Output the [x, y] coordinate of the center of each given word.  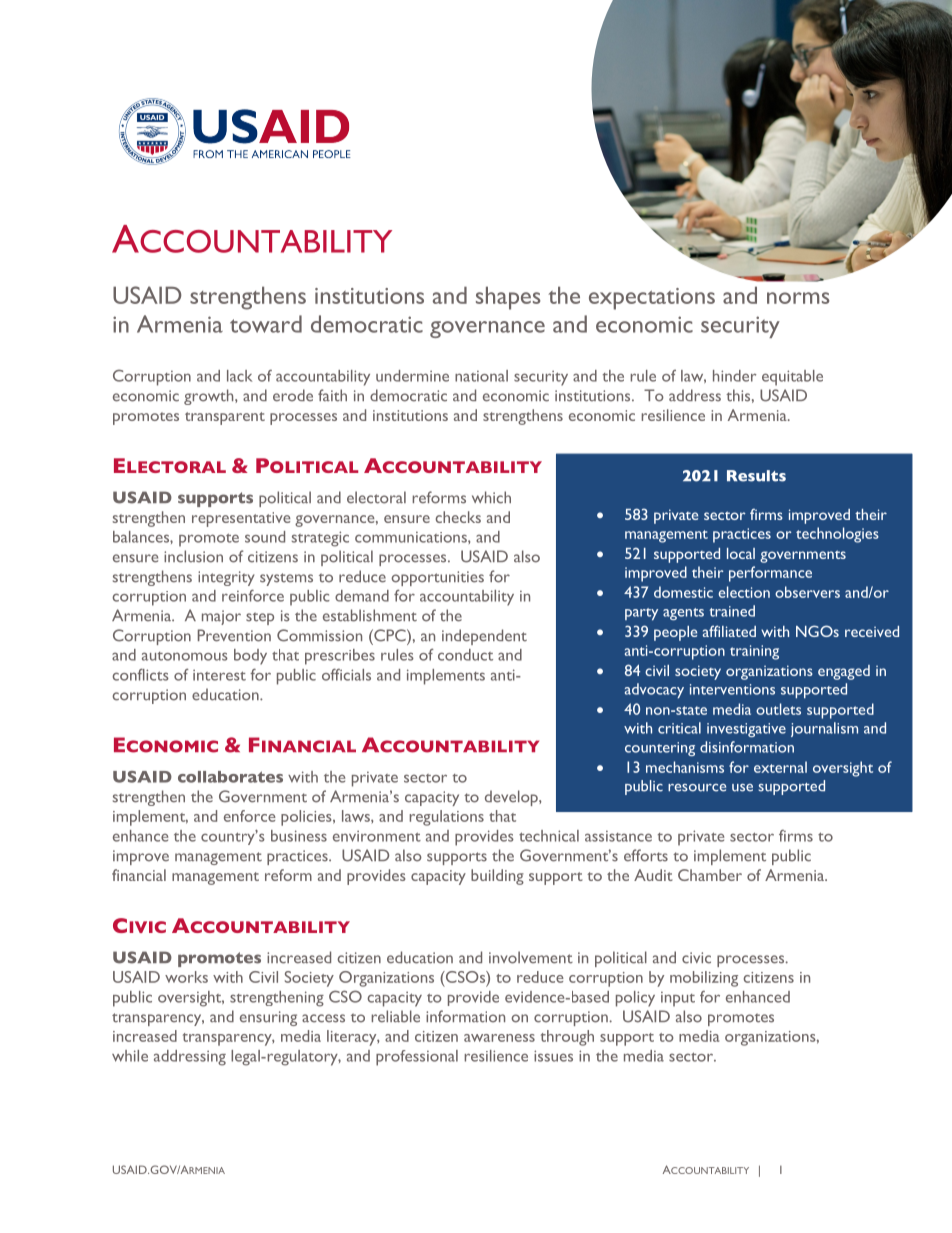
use [742, 788]
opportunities [437, 578]
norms [798, 298]
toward [266, 324]
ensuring [268, 1018]
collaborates [230, 777]
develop [512, 798]
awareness [499, 1038]
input [678, 999]
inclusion [193, 556]
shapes [508, 298]
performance [770, 574]
